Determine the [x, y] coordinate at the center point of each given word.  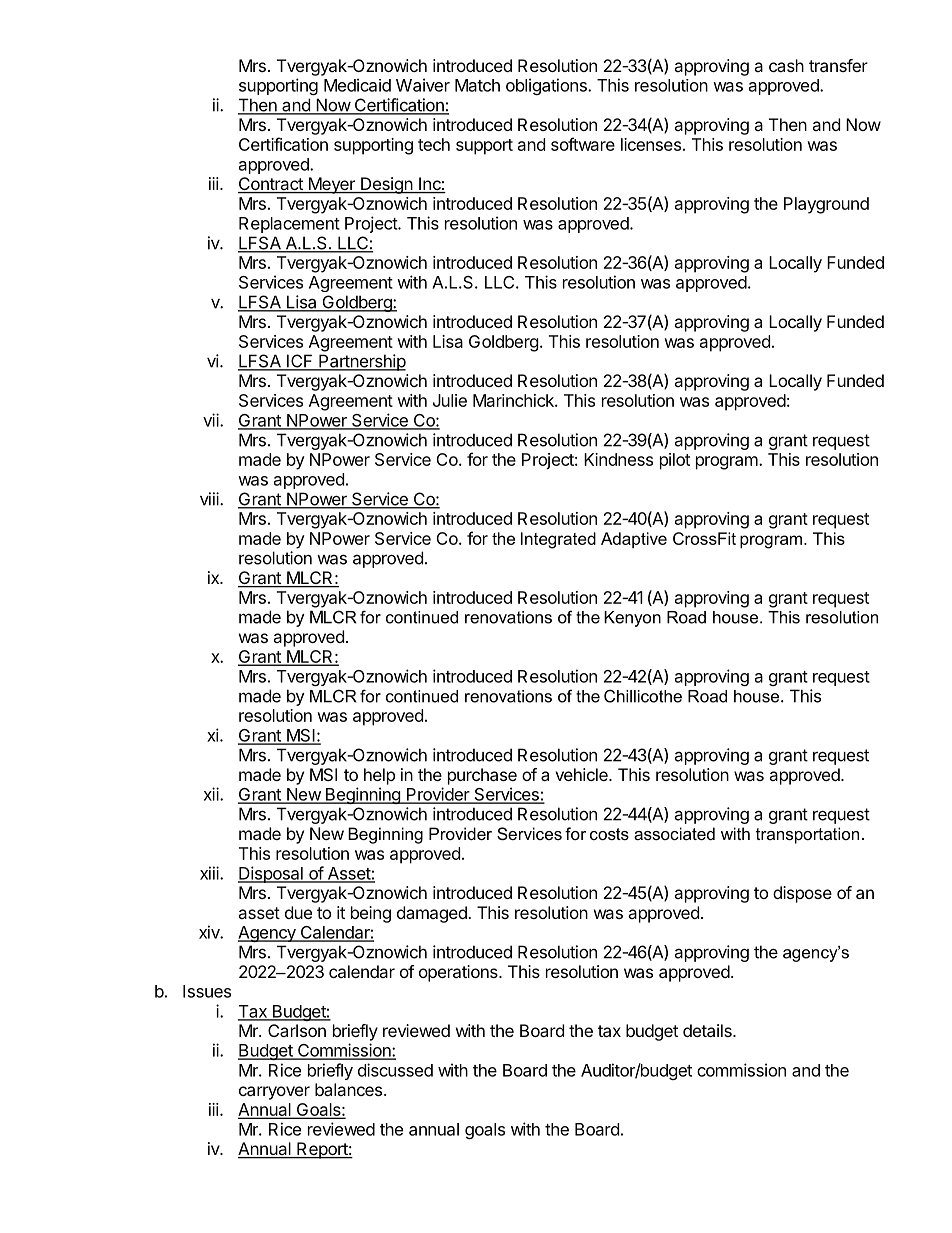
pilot [675, 461]
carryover [274, 1093]
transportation [807, 835]
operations [459, 973]
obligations [547, 86]
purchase [482, 776]
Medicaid [357, 85]
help [379, 776]
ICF [300, 362]
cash [786, 65]
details [708, 1030]
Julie [450, 400]
